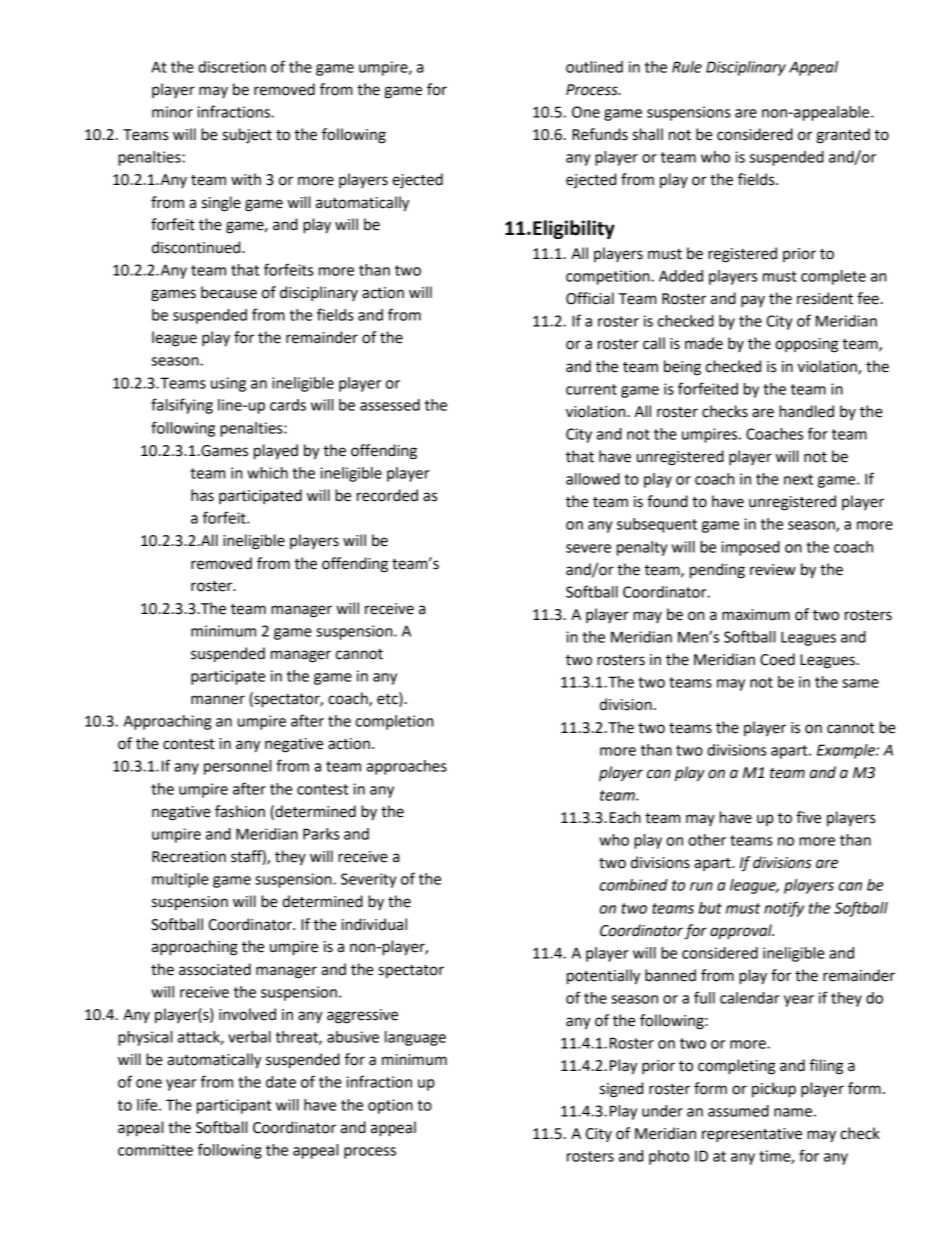  I want to click on opposing, so click(806, 345).
